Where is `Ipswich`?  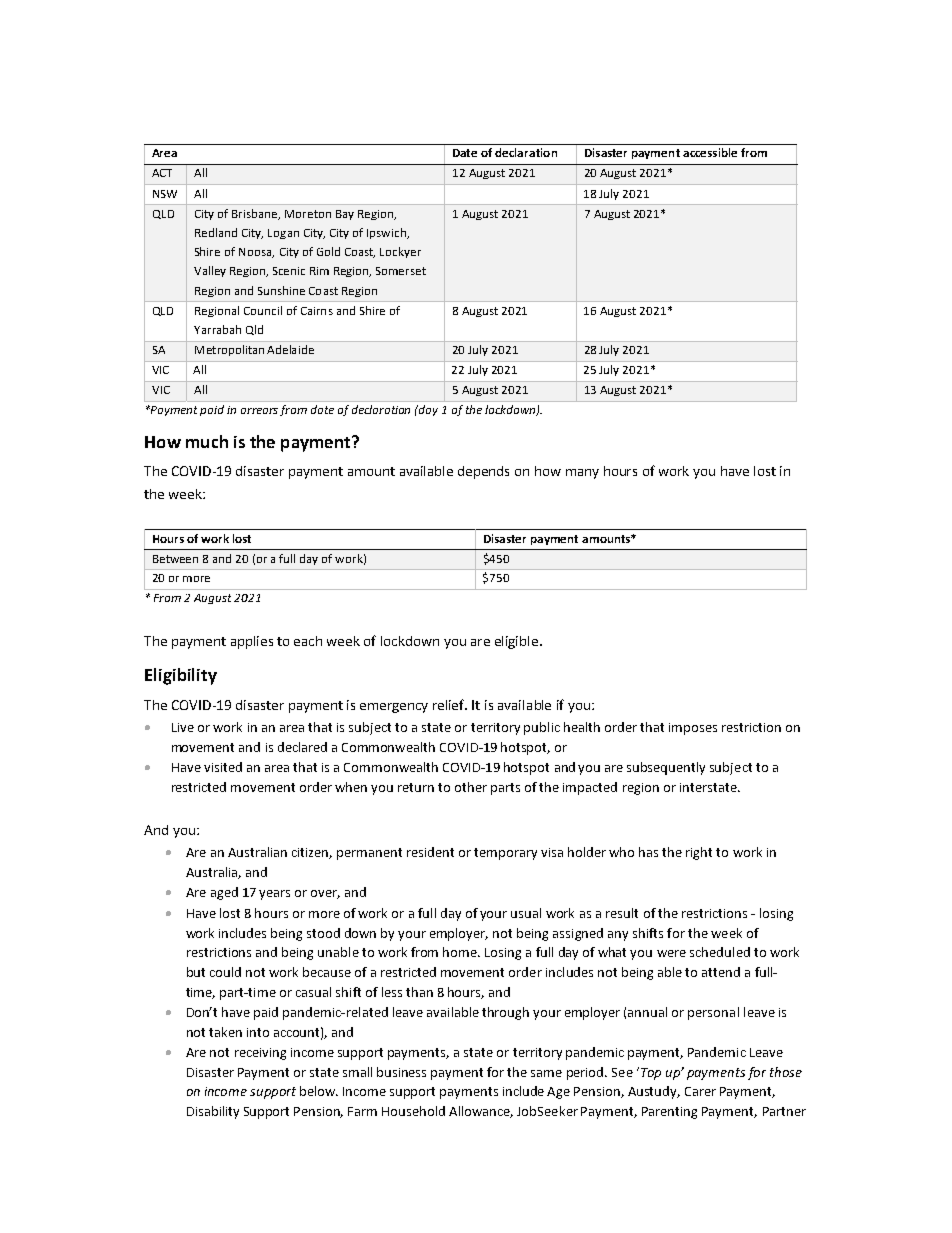
Ipswich is located at coordinates (387, 233).
